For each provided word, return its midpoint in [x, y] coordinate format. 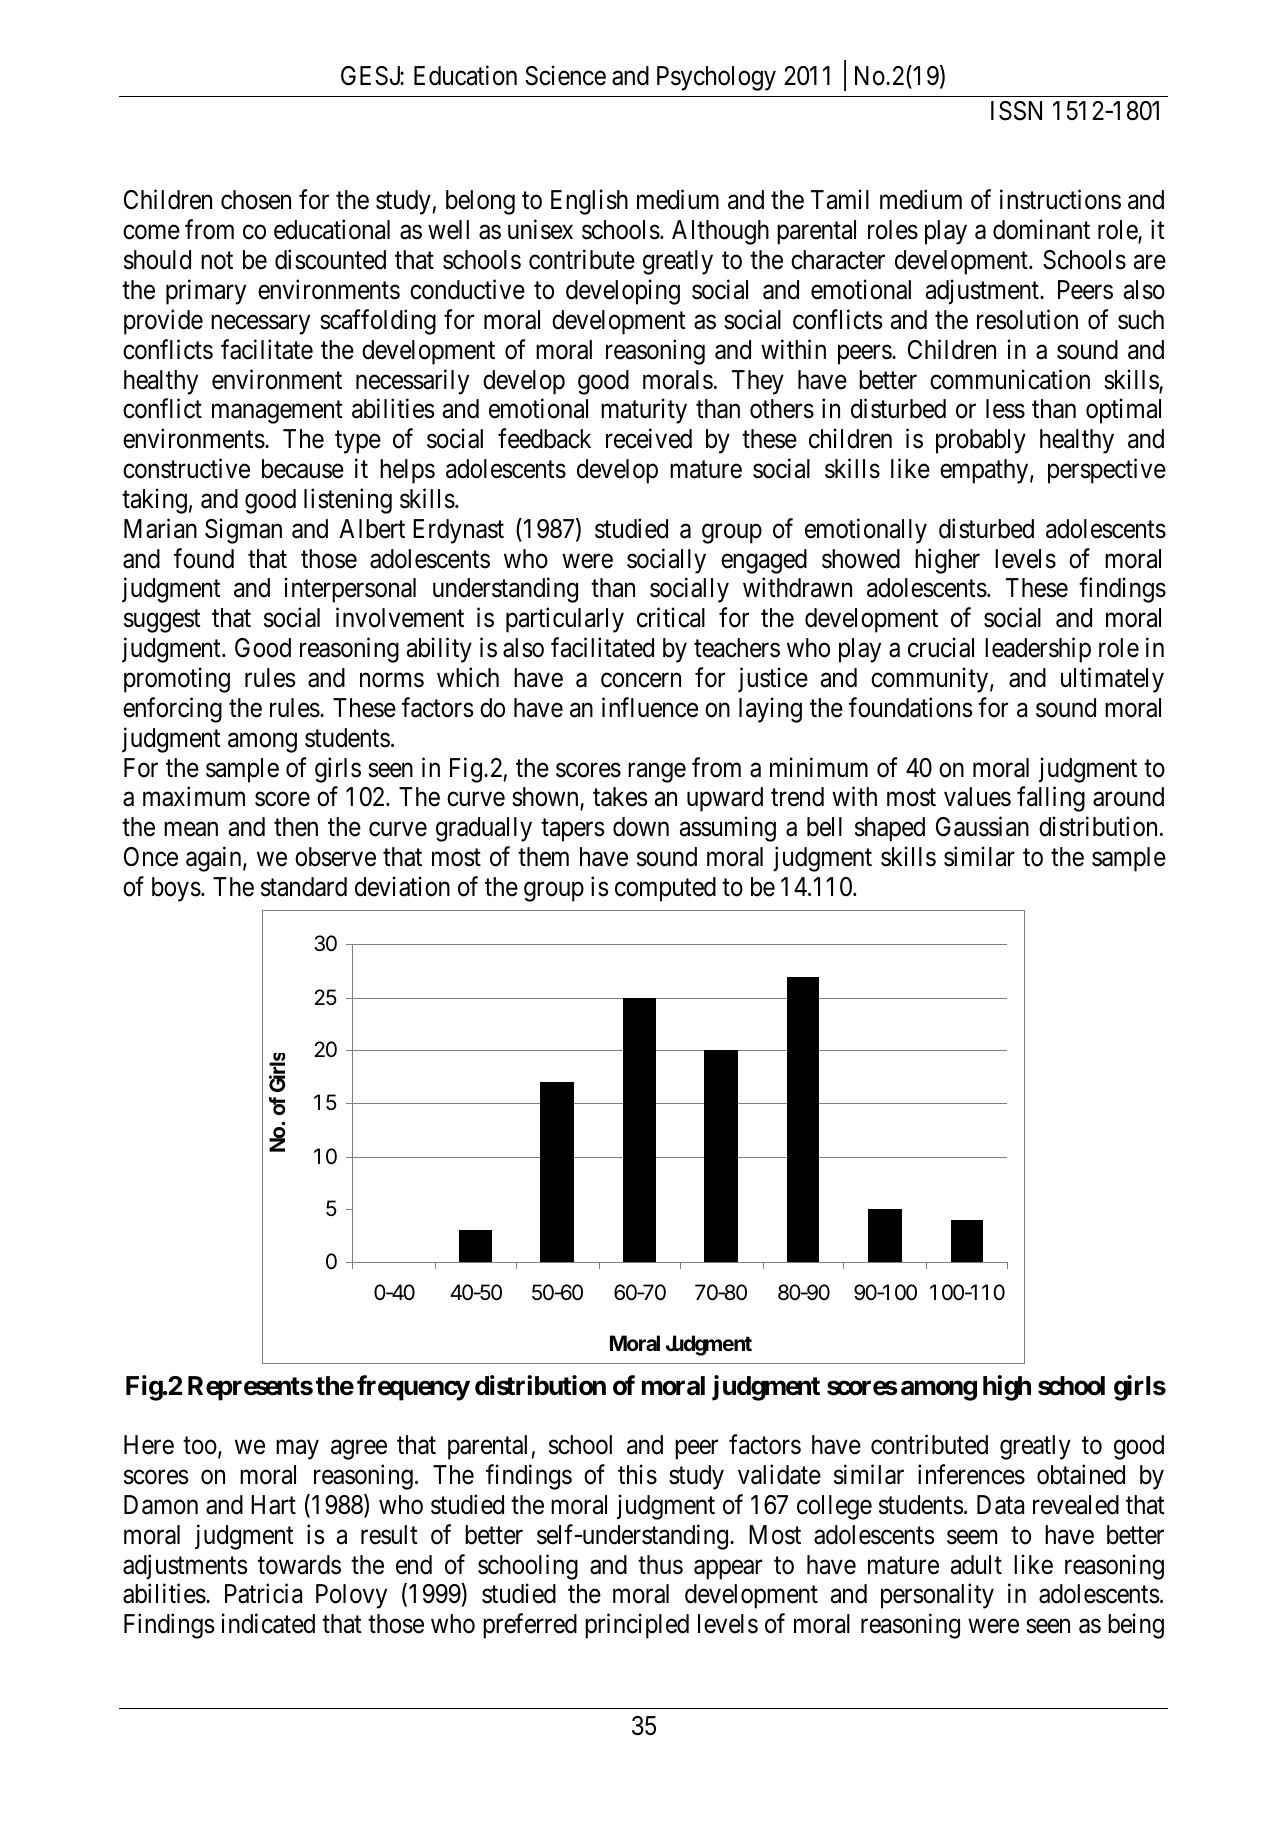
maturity [644, 411]
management [277, 412]
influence [650, 707]
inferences [971, 1474]
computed [665, 889]
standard [304, 887]
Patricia [263, 1594]
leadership [1038, 650]
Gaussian [982, 827]
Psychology [716, 78]
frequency [413, 1388]
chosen [256, 200]
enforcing [172, 710]
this [637, 1474]
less [1005, 409]
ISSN [1016, 111]
